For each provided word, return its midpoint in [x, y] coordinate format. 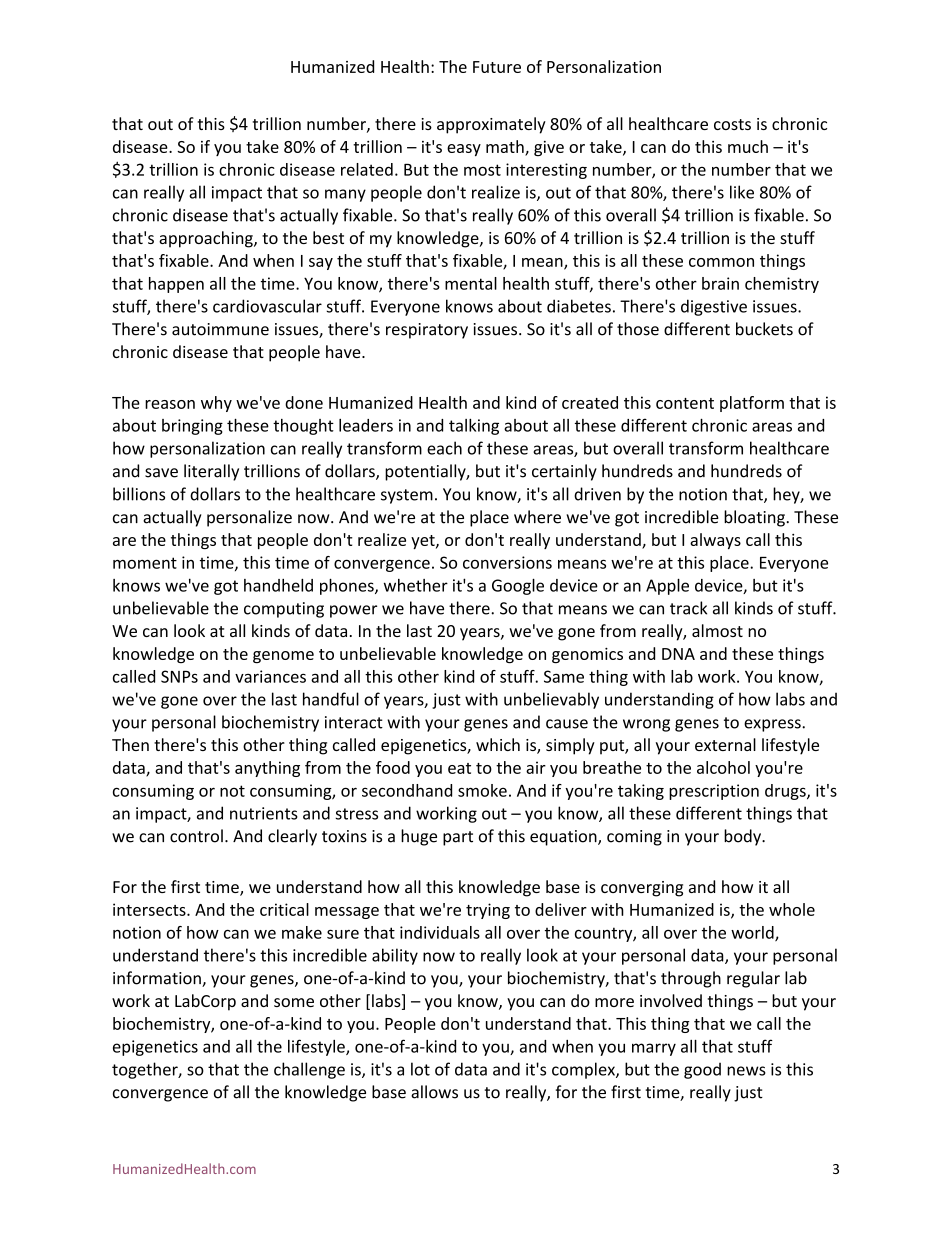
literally [211, 472]
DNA [678, 654]
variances [270, 676]
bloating [755, 518]
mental [471, 283]
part [458, 838]
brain [720, 283]
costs [732, 124]
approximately [491, 125]
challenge [309, 1070]
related [367, 169]
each [444, 448]
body [743, 837]
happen [176, 285]
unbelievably [551, 700]
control [196, 836]
